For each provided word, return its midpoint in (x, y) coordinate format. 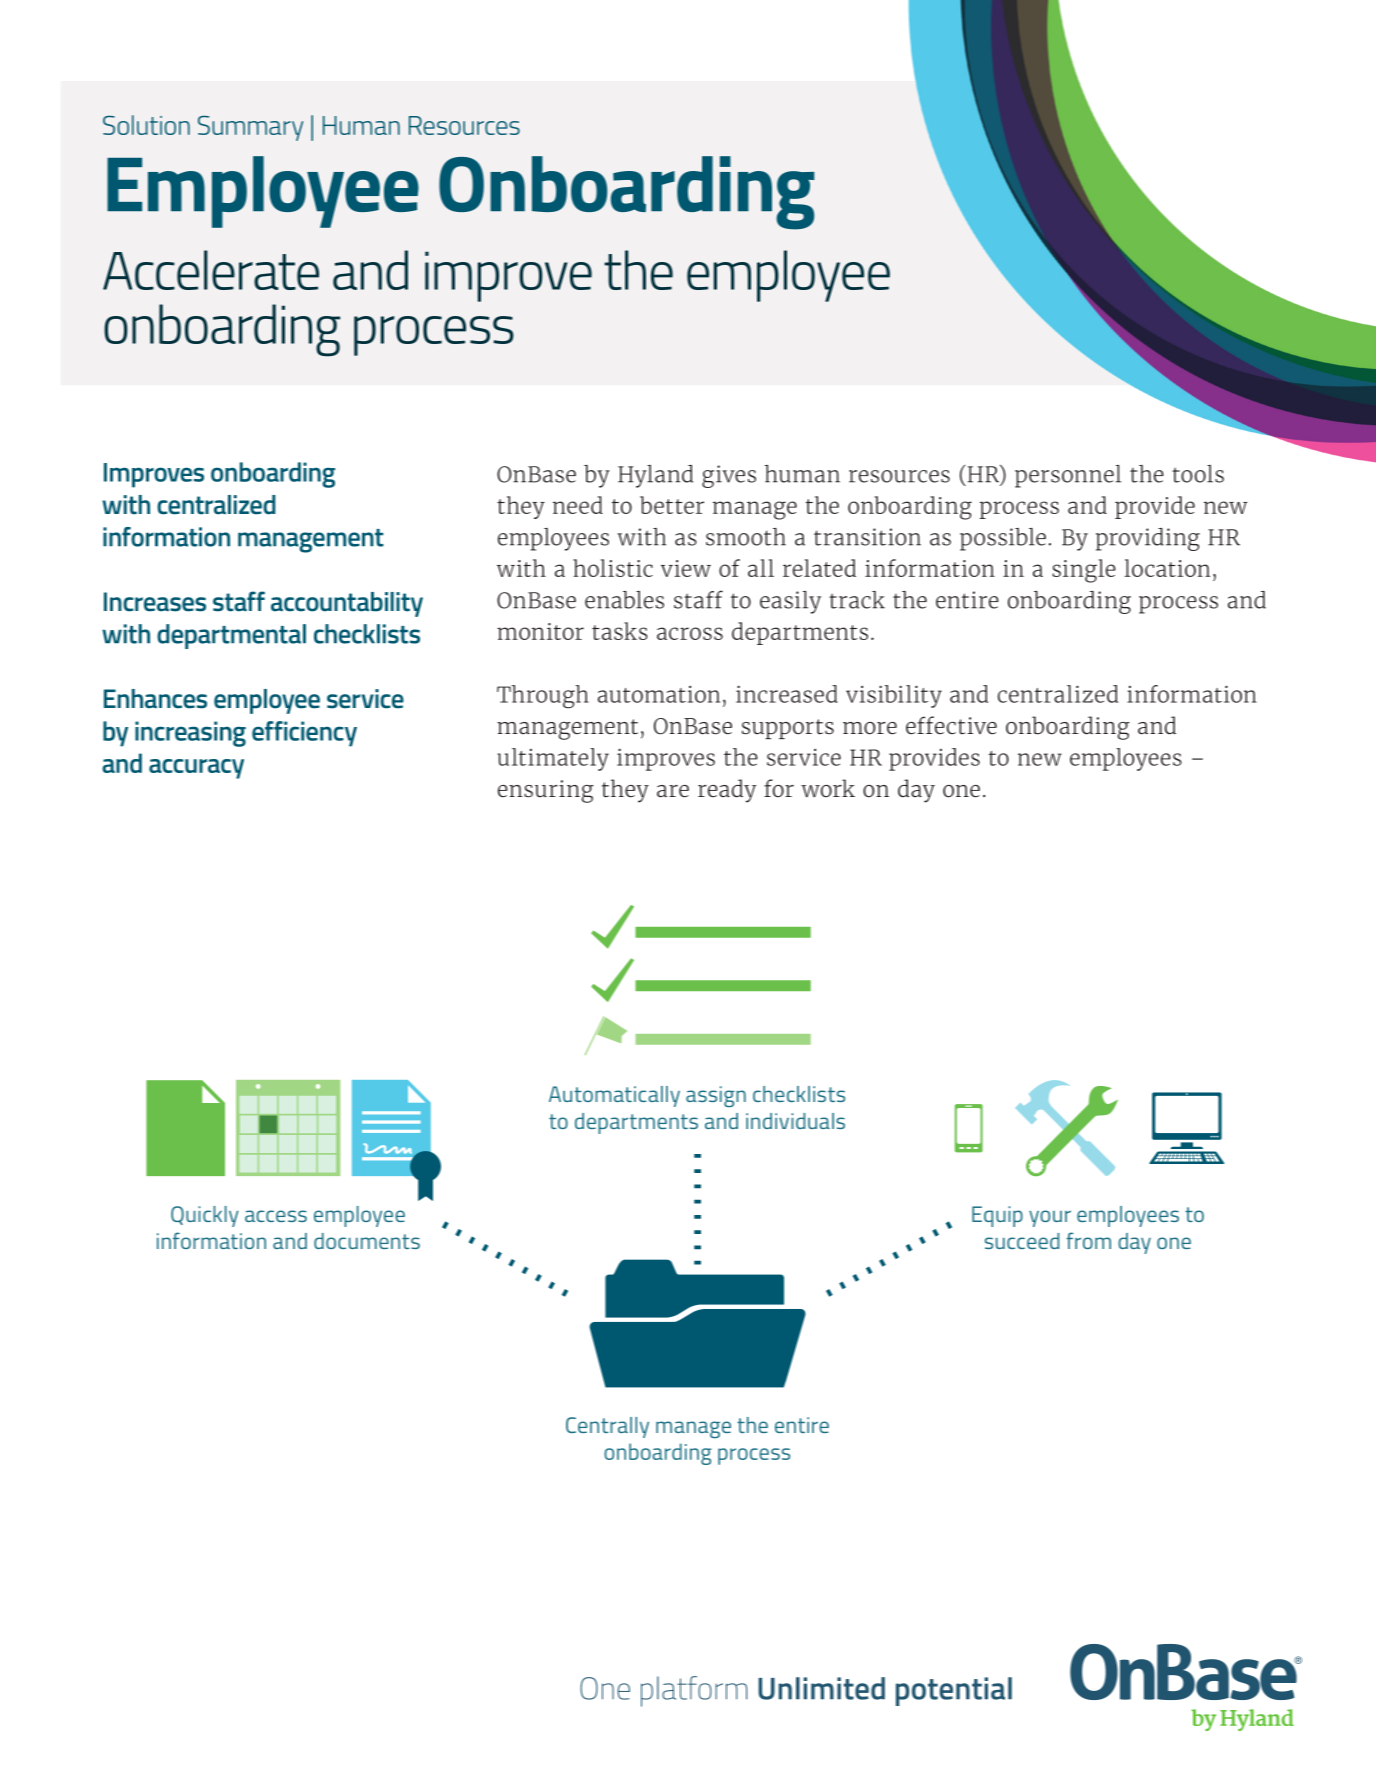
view (686, 568)
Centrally (607, 1427)
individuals (795, 1121)
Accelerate (211, 270)
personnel (1068, 476)
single (1084, 571)
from (1088, 1240)
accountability (347, 604)
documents (367, 1241)
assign (716, 1096)
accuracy (196, 769)
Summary (250, 128)
